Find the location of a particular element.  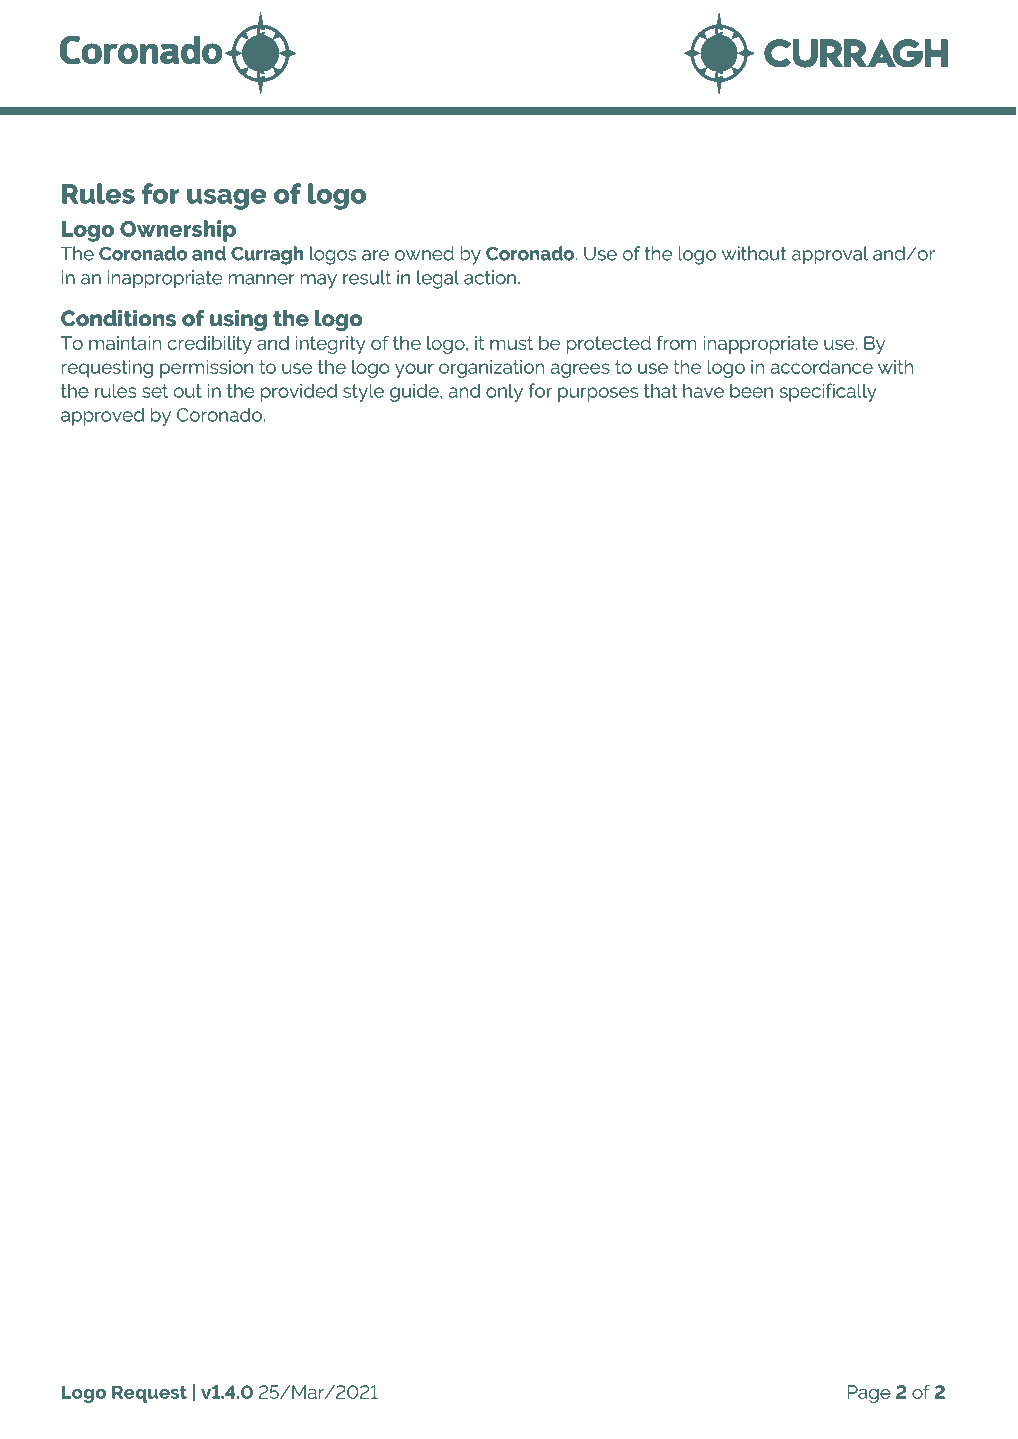

only is located at coordinates (504, 393).
